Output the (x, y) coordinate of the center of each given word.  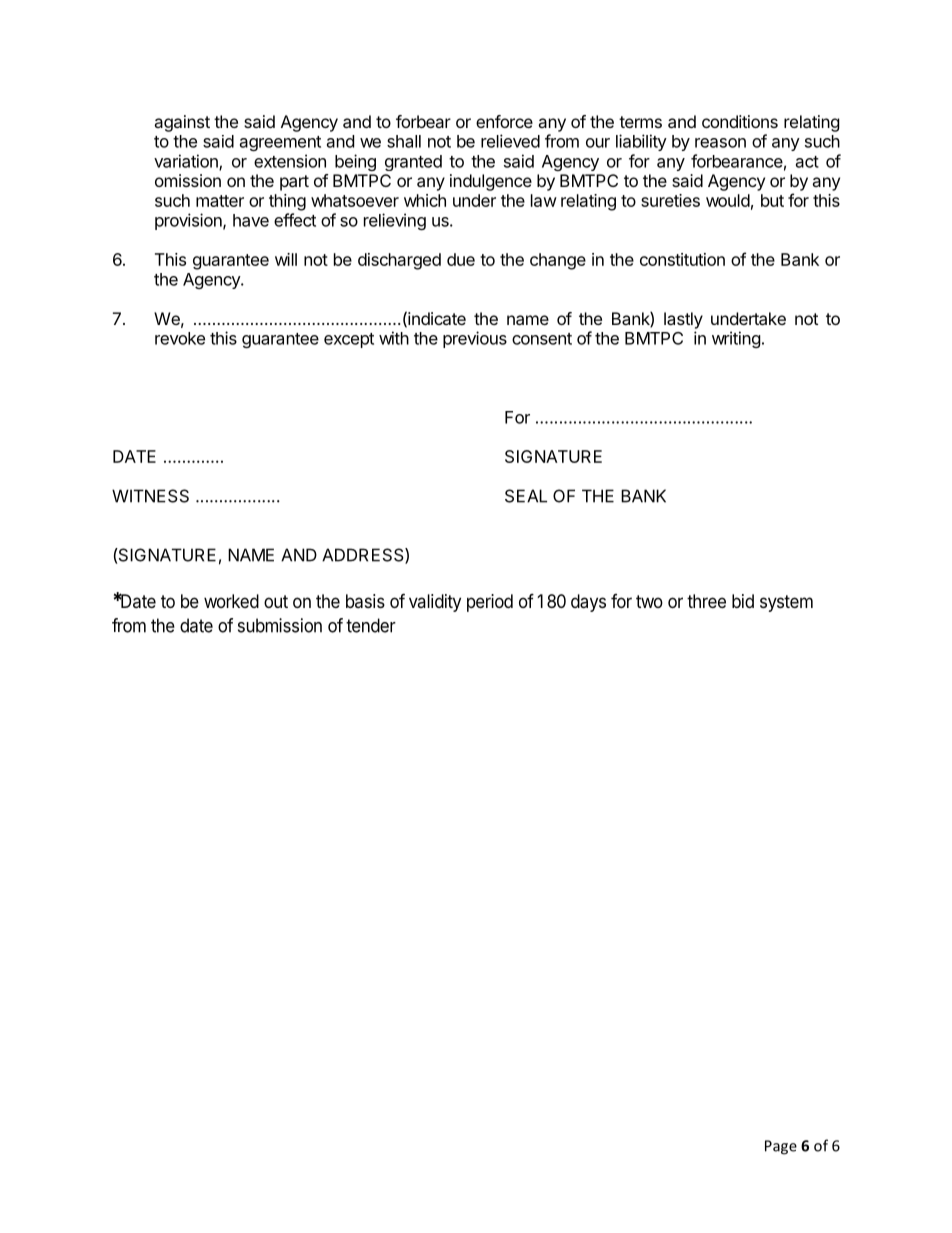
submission (280, 625)
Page (781, 1147)
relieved (510, 141)
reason (720, 143)
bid (743, 601)
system (786, 603)
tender (371, 625)
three (706, 601)
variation (187, 162)
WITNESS (150, 496)
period (490, 603)
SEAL (526, 496)
